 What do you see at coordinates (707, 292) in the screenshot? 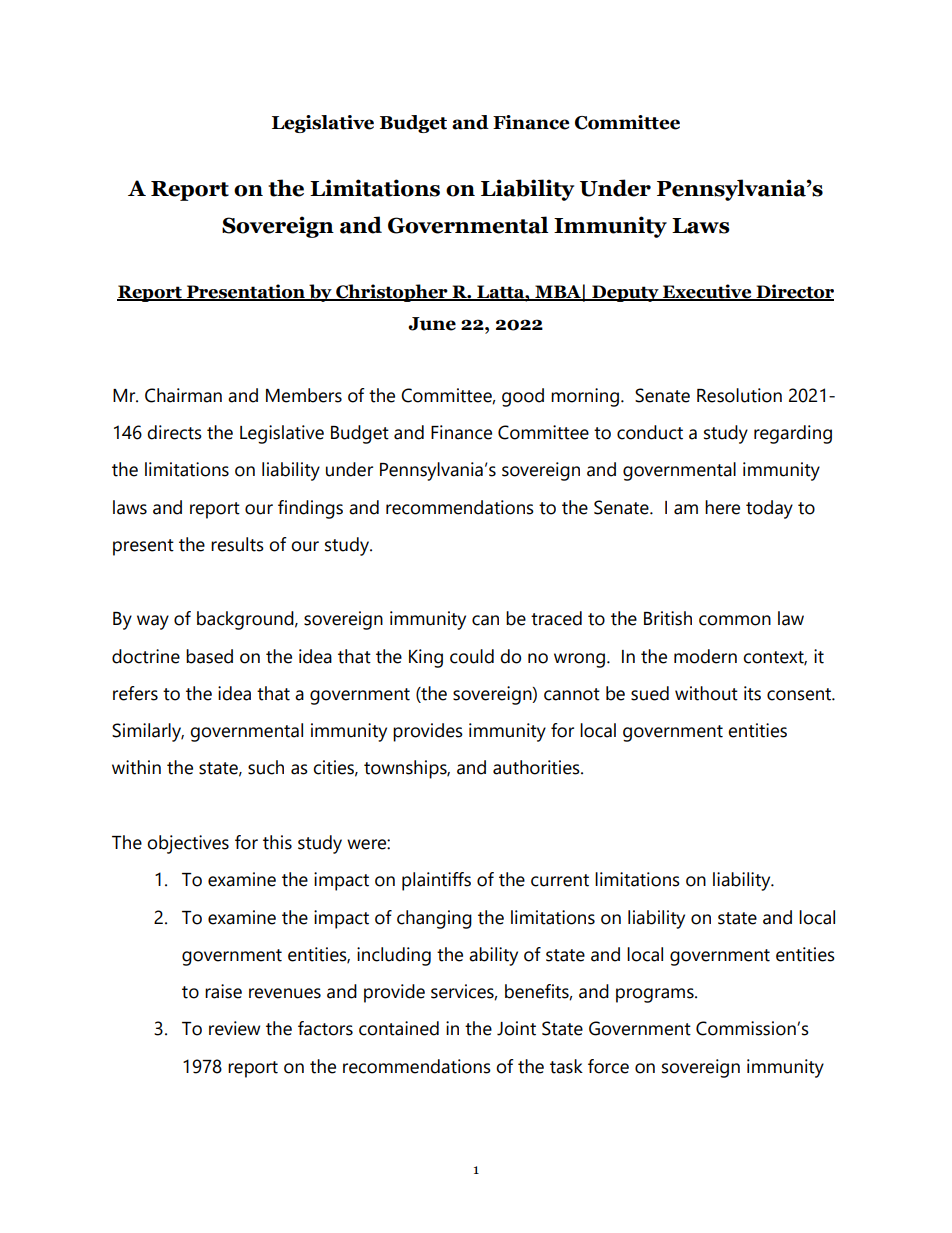
I see `Executive` at bounding box center [707, 292].
